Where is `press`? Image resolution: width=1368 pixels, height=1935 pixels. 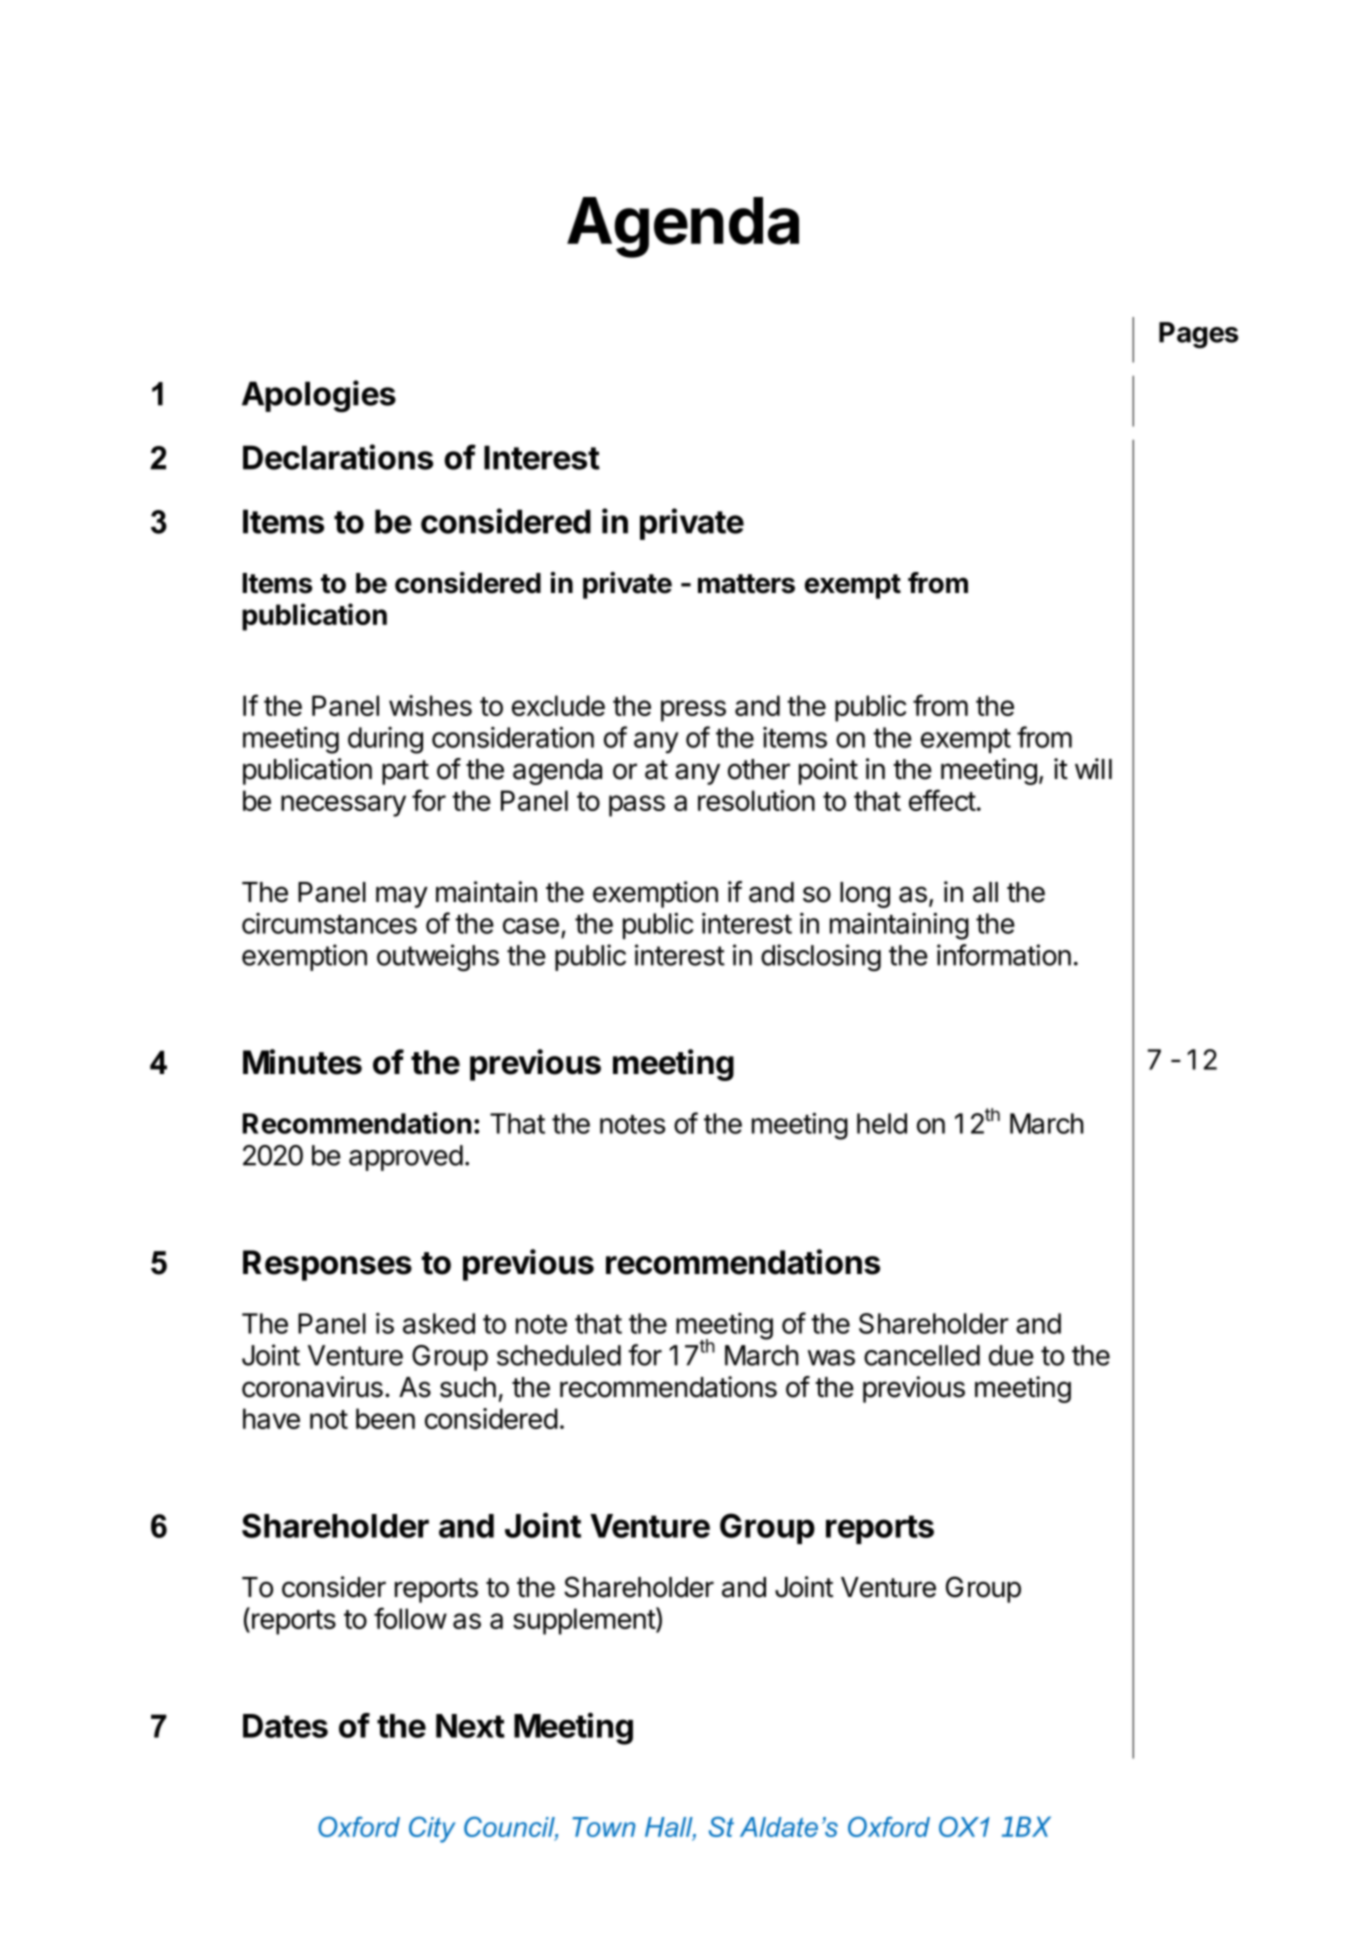
press is located at coordinates (693, 711).
